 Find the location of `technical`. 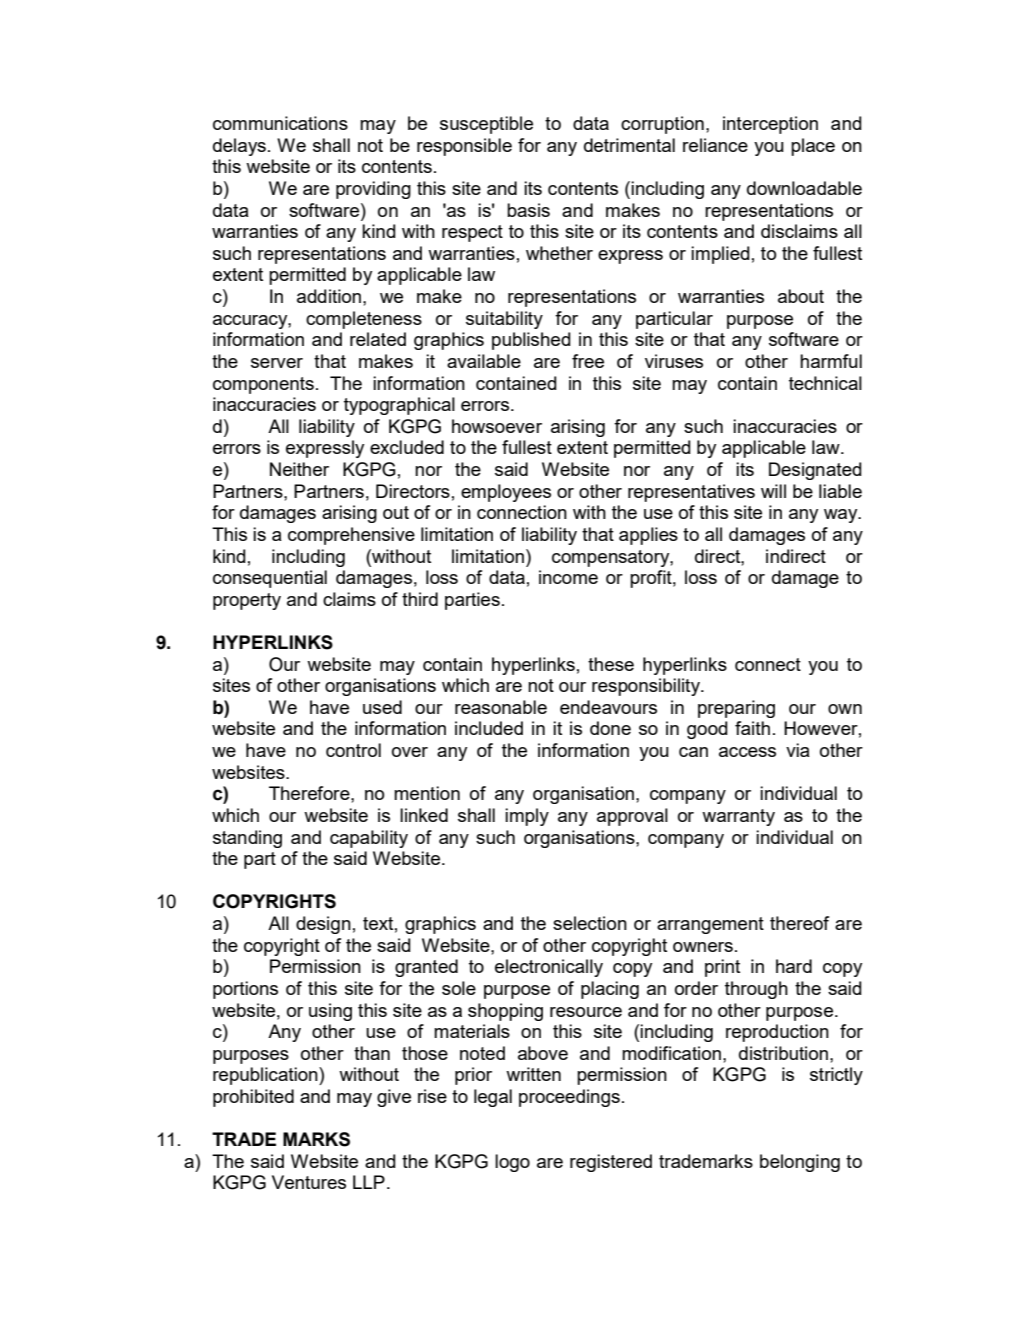

technical is located at coordinates (825, 383).
